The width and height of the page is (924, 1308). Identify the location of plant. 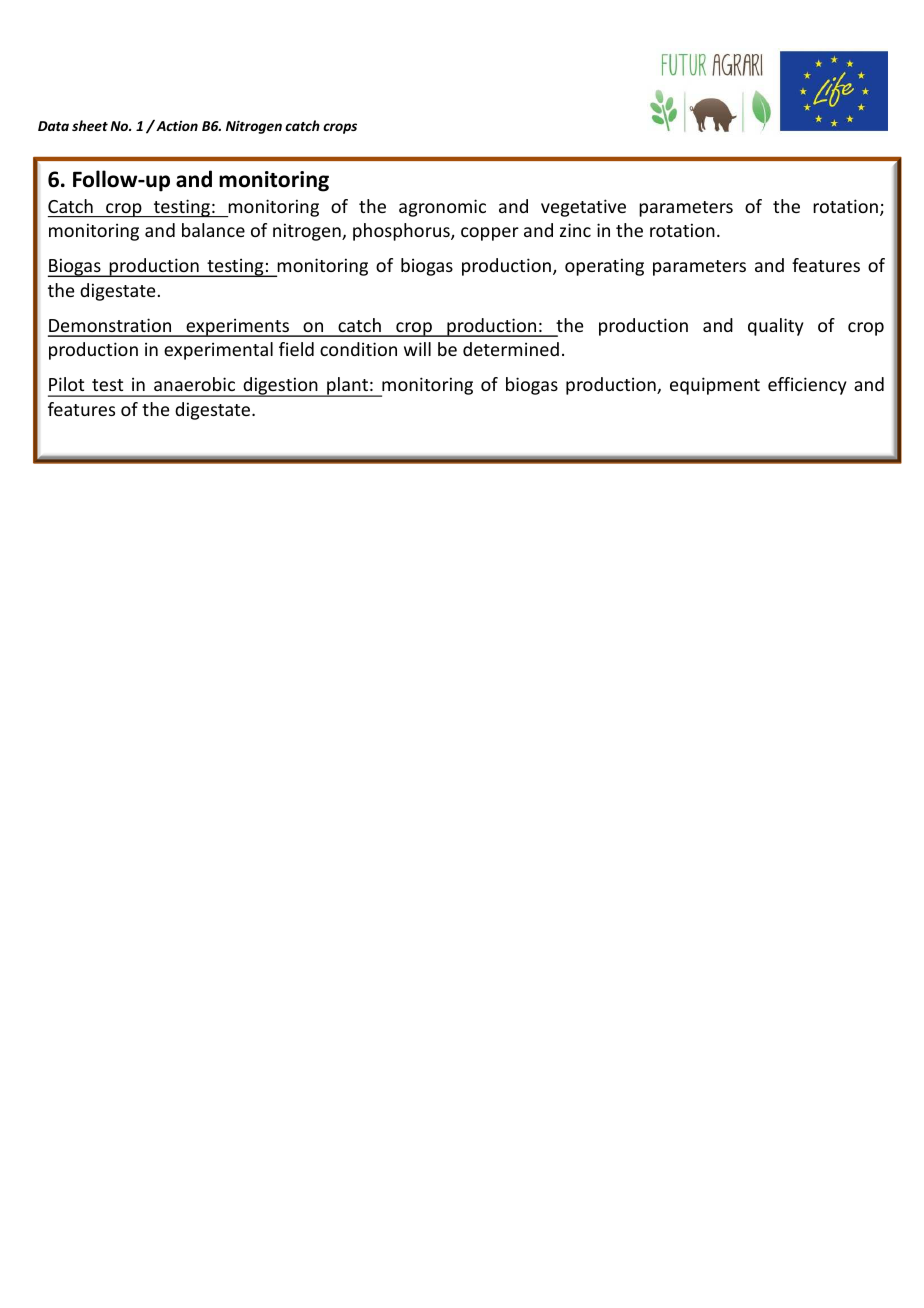
(347, 387).
